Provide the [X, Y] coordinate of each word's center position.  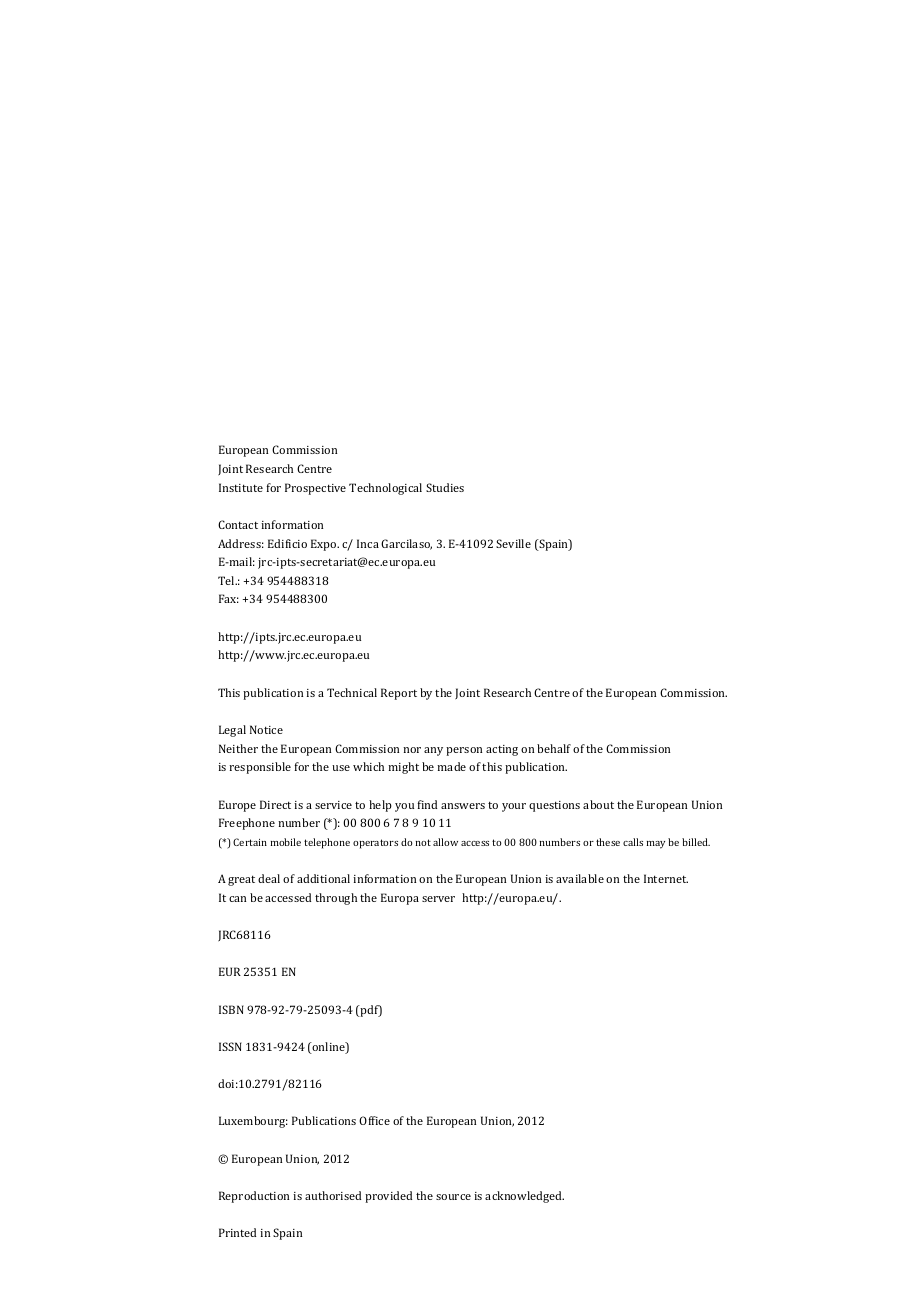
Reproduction [254, 1197]
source [453, 1197]
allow [445, 842]
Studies [445, 487]
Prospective [315, 489]
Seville [513, 543]
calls [633, 842]
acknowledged [524, 1197]
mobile [286, 842]
